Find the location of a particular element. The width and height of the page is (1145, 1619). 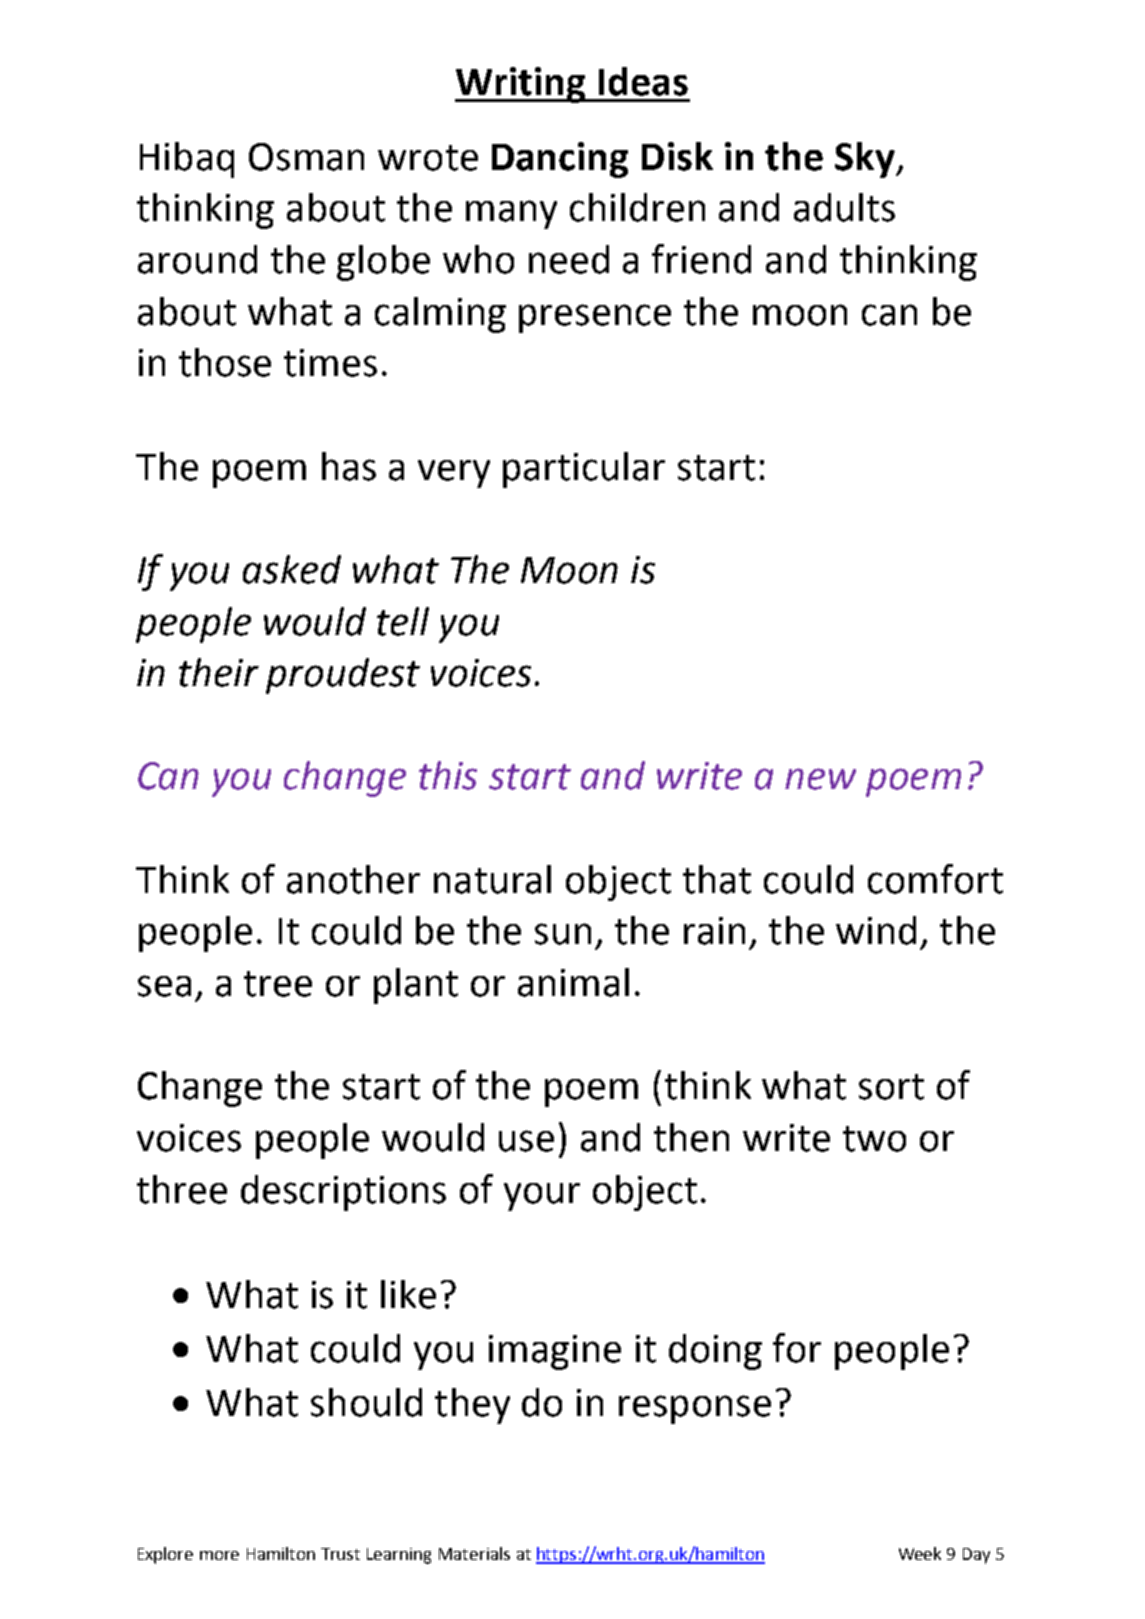

tree is located at coordinates (278, 984).
